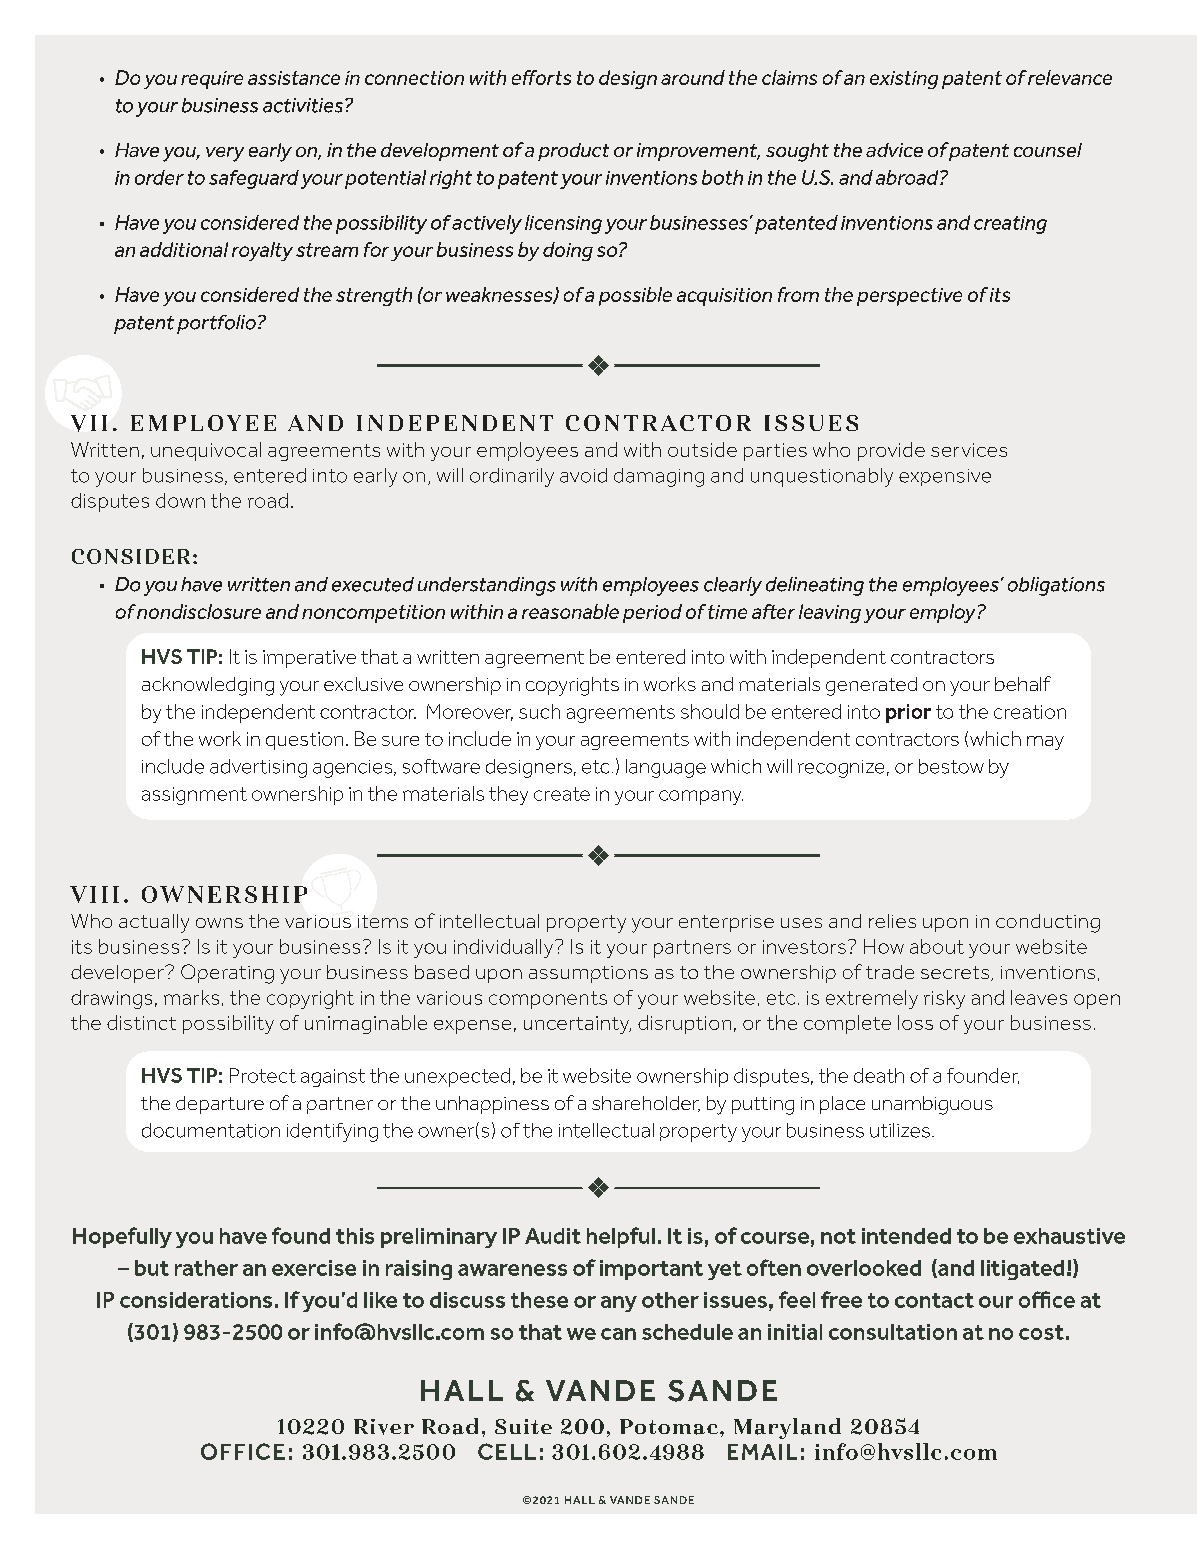 The height and width of the page is (1549, 1197). Describe the element at coordinates (225, 154) in the page. I see `very` at that location.
